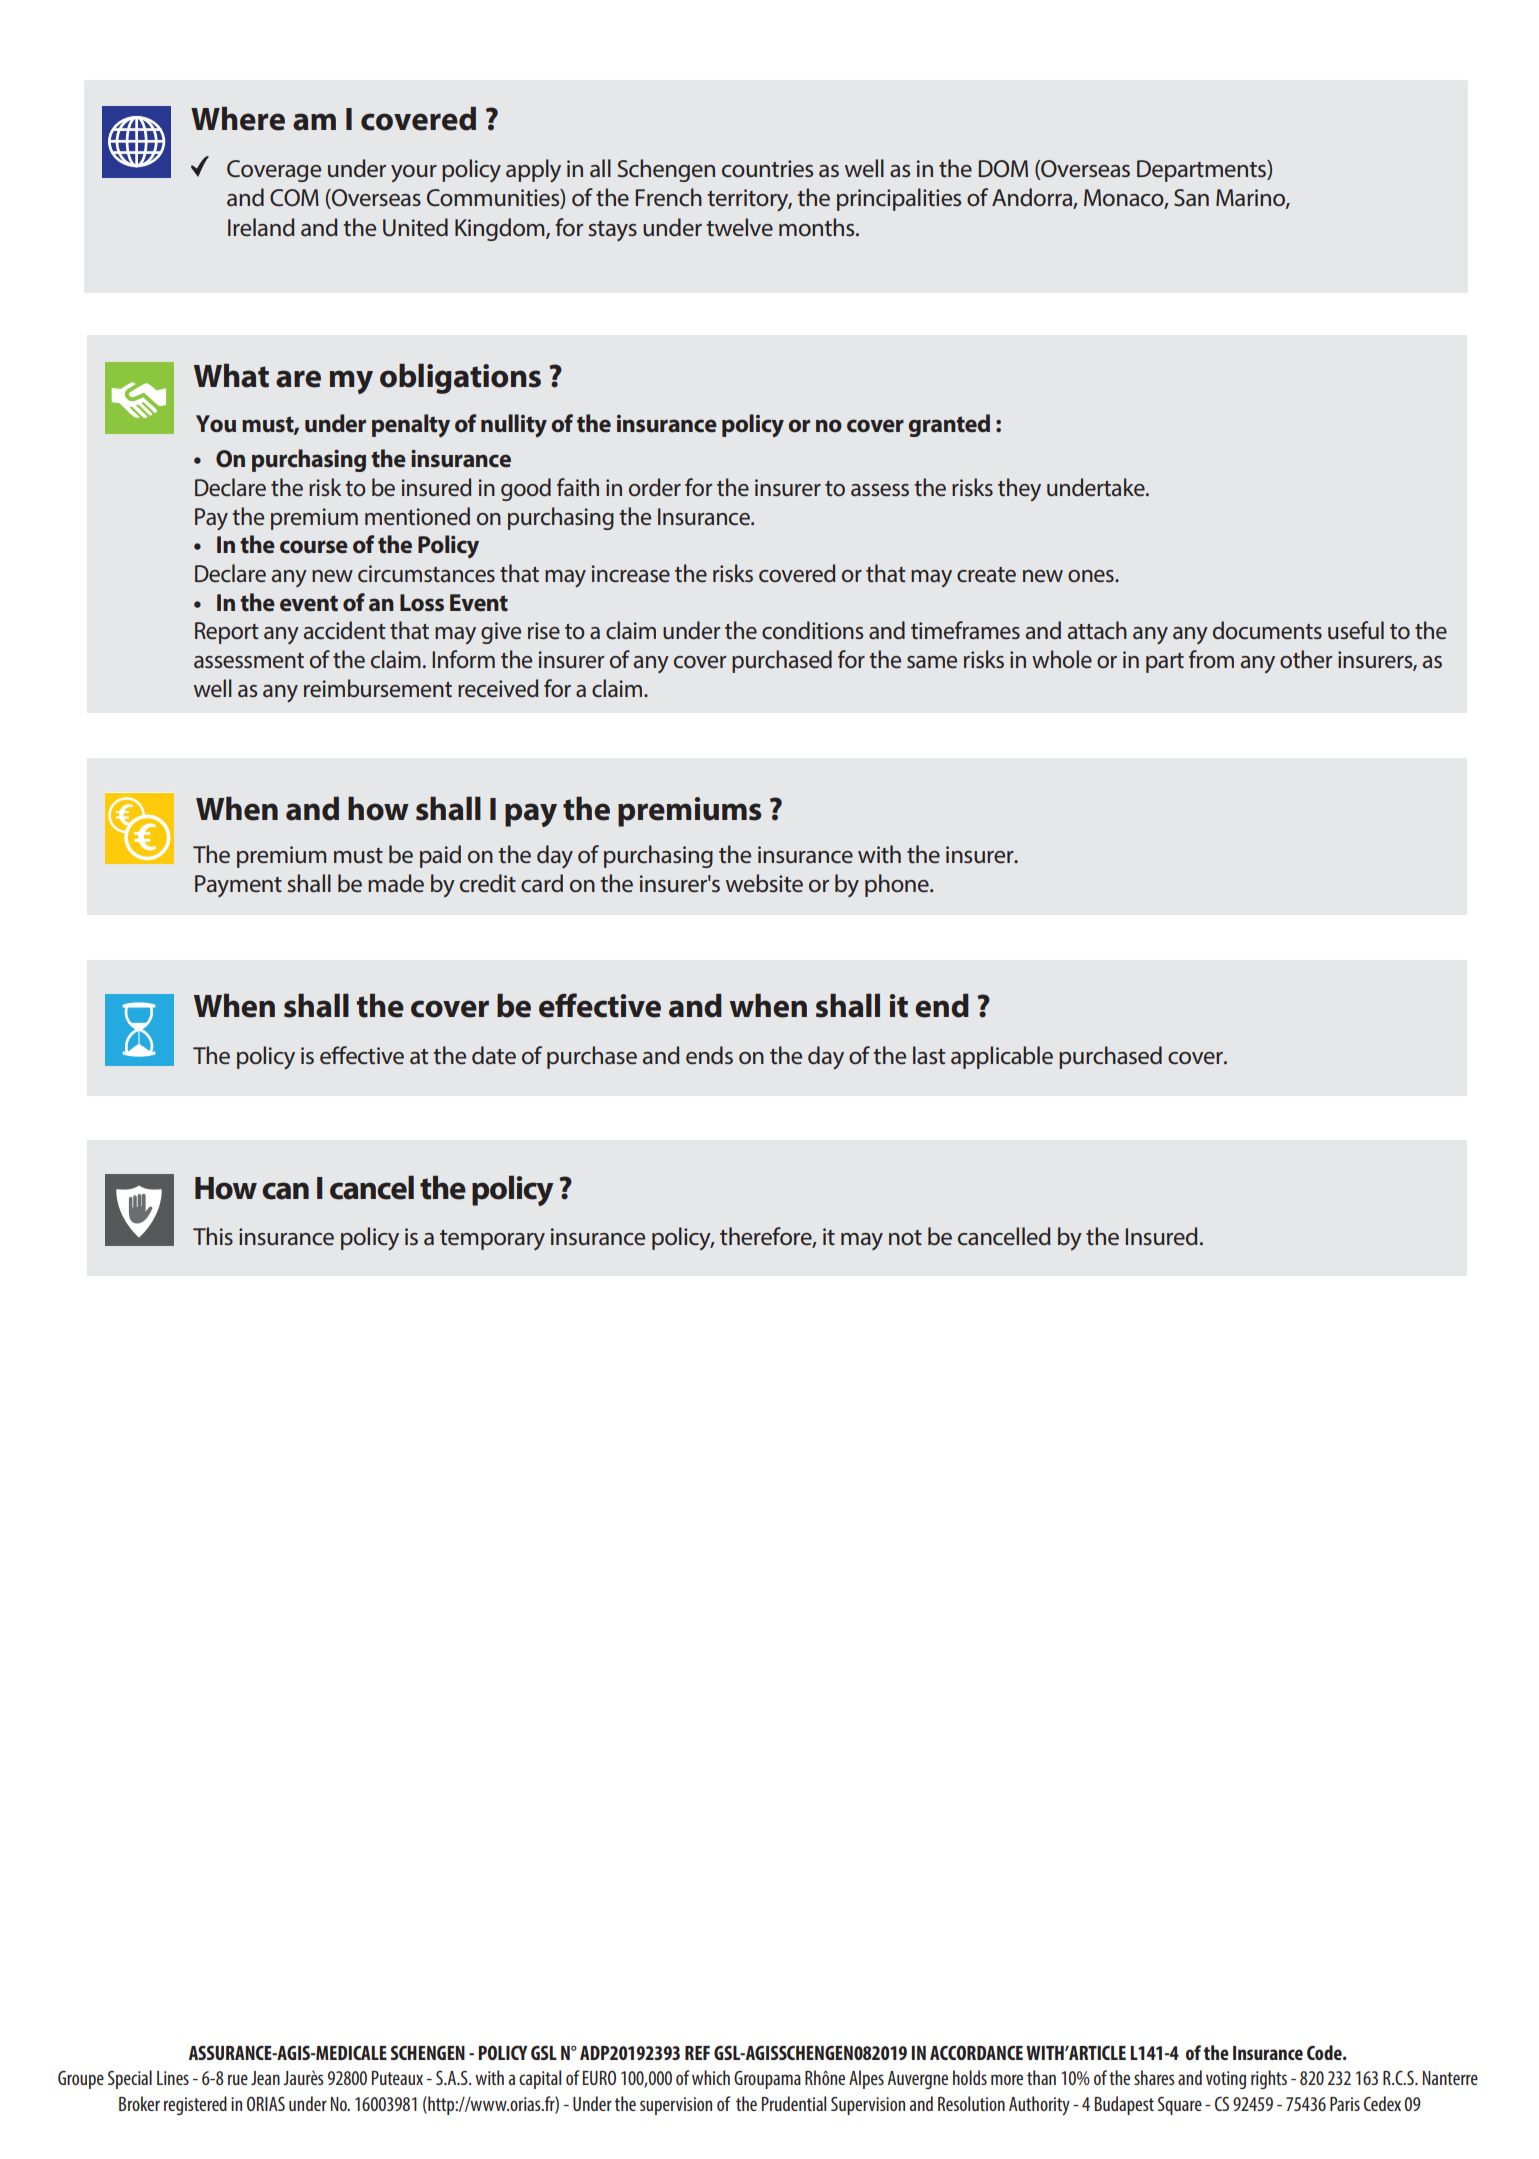  I want to click on countries, so click(767, 169).
